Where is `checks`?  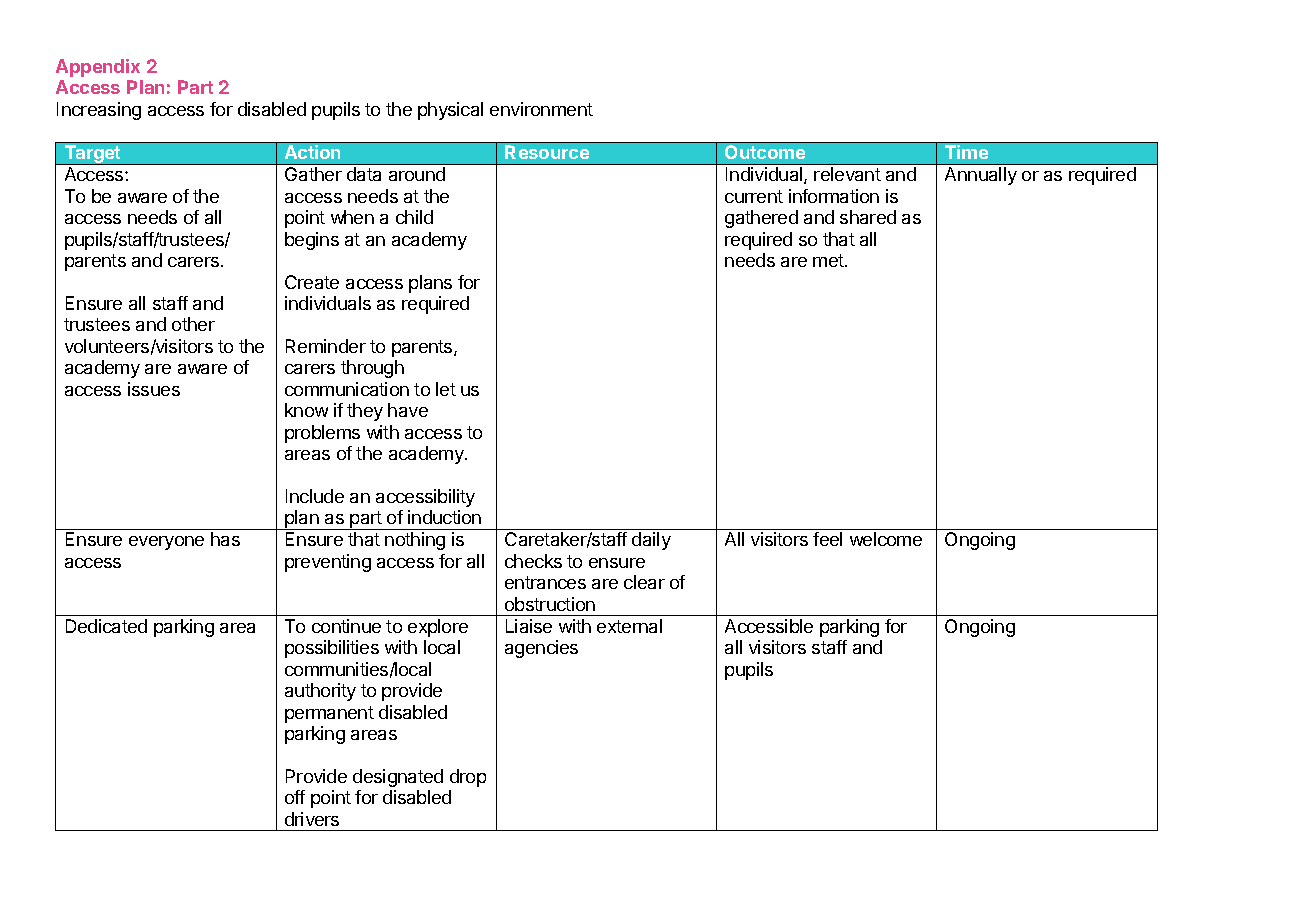 checks is located at coordinates (533, 561).
